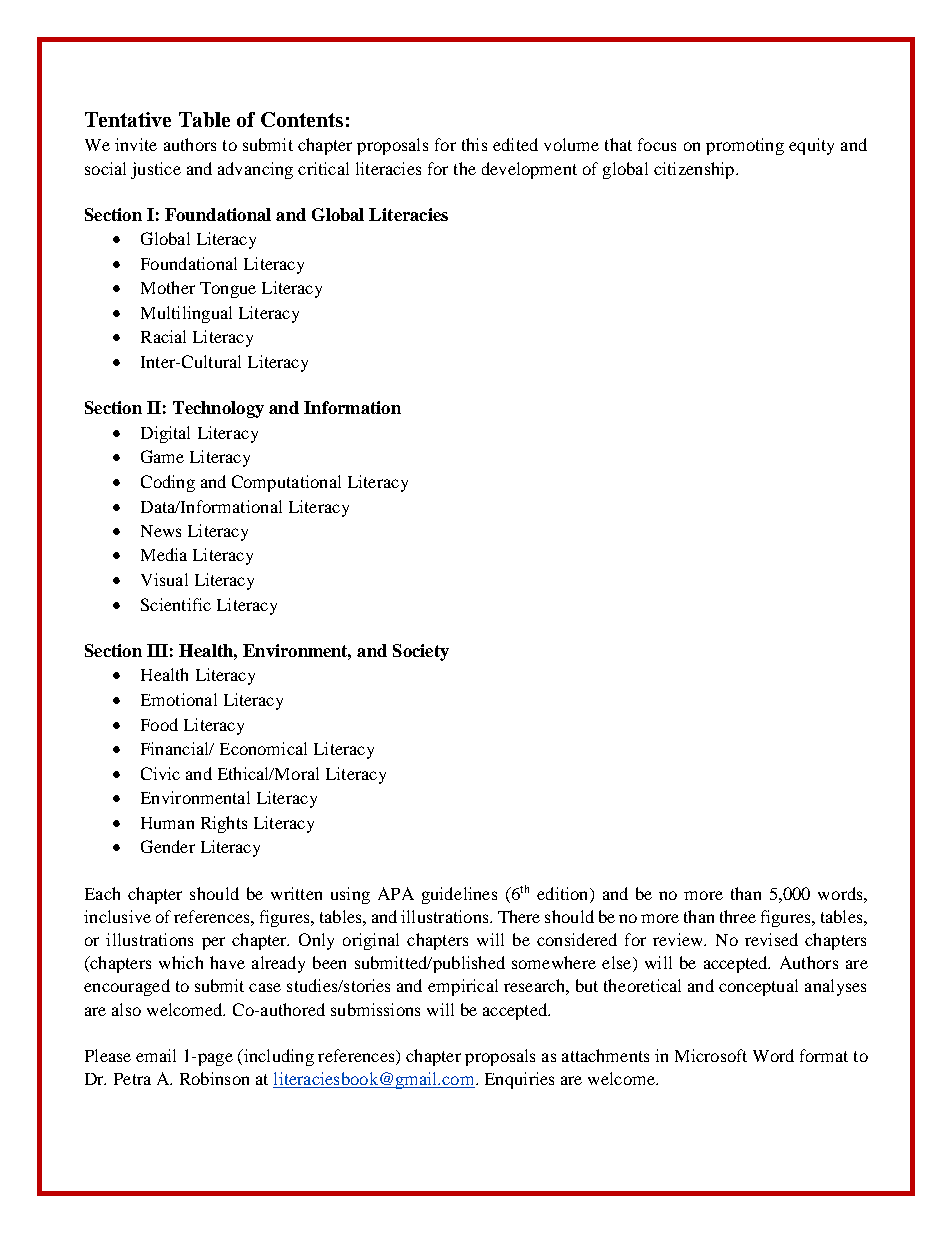  I want to click on Microsoft, so click(711, 1055).
